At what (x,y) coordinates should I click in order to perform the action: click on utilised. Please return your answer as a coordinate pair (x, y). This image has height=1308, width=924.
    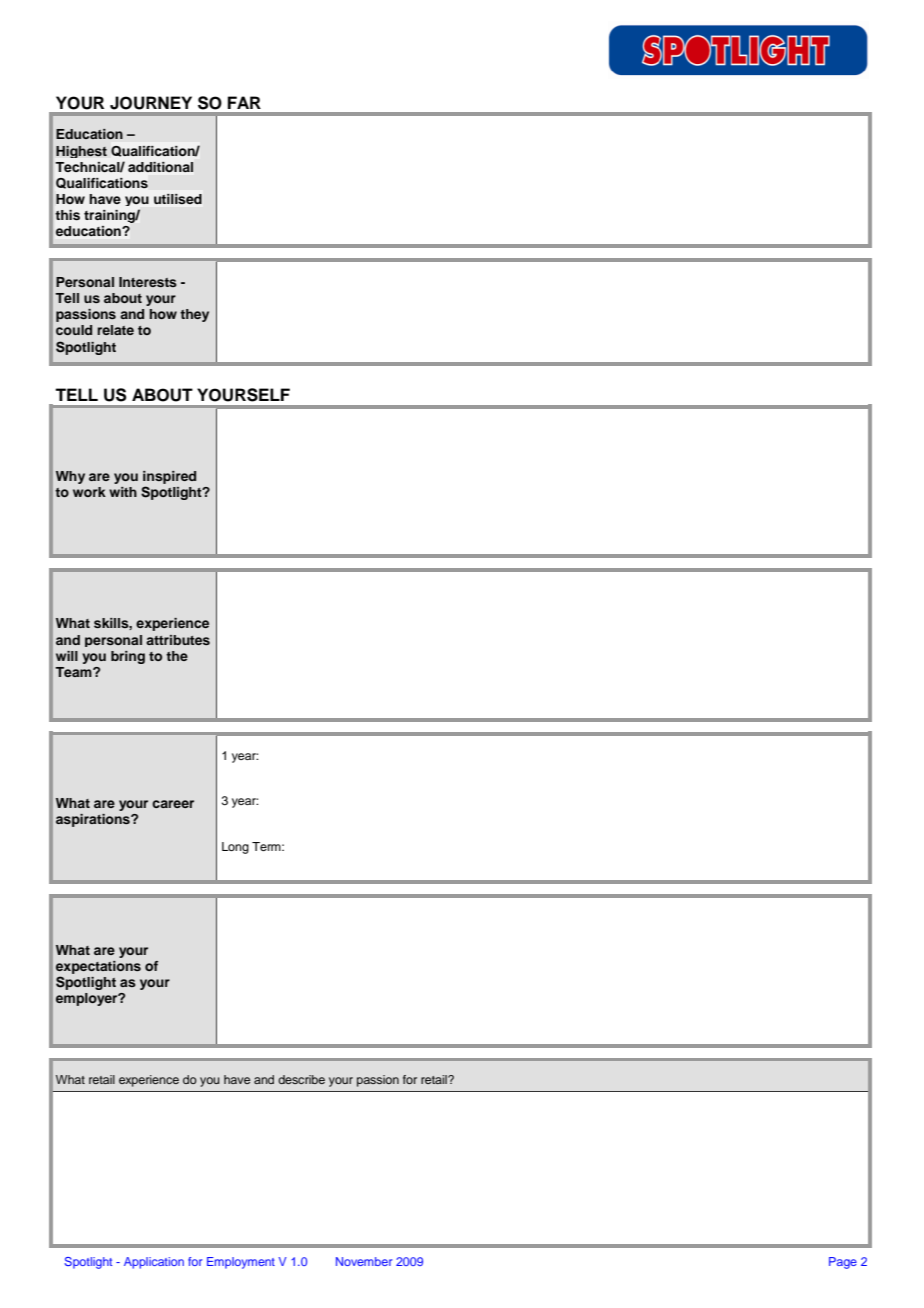
    Looking at the image, I should click on (178, 199).
